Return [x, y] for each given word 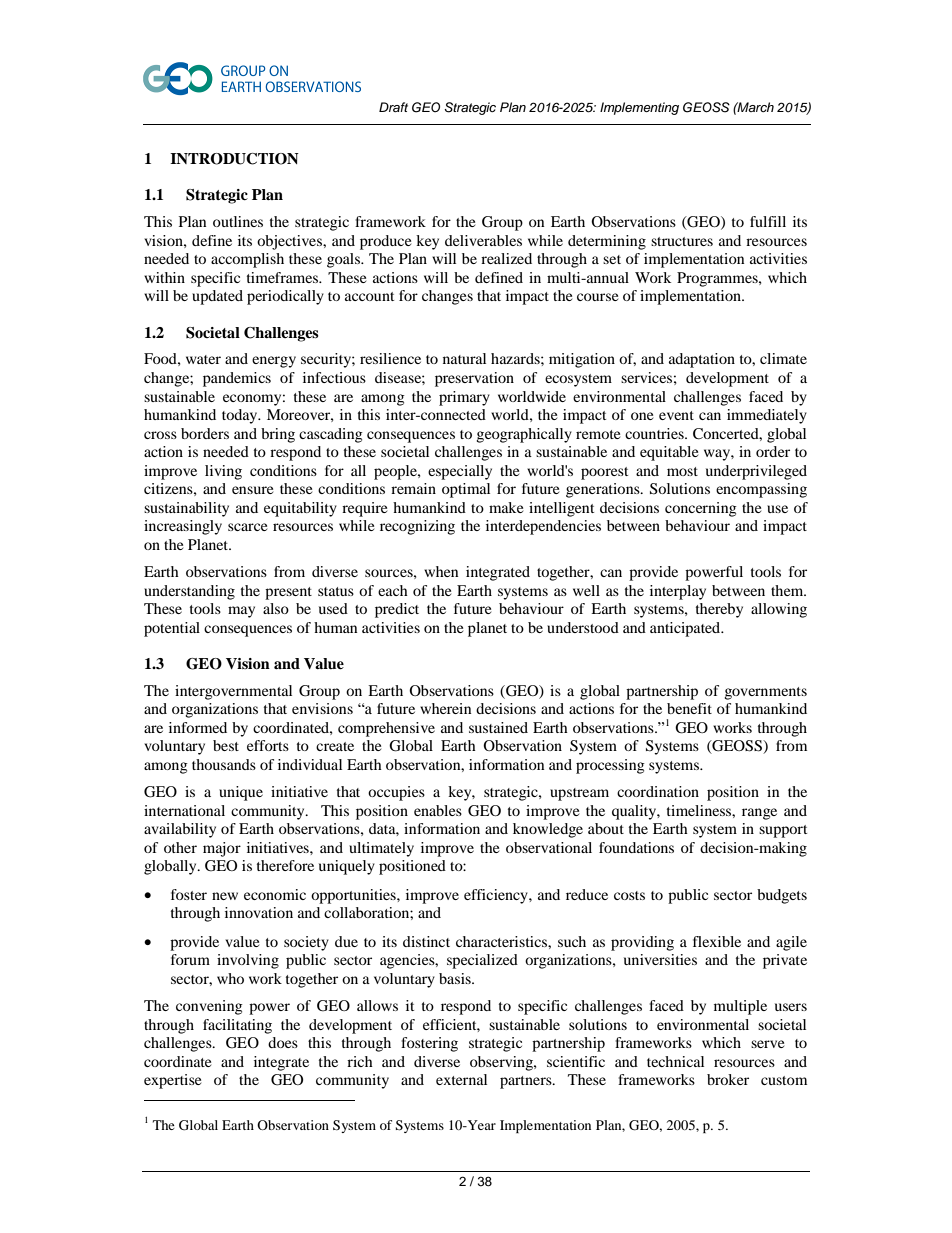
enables [438, 810]
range [759, 814]
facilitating [237, 1026]
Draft [393, 107]
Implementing [639, 108]
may [241, 612]
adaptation [702, 360]
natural [464, 358]
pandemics [237, 379]
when [441, 571]
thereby [719, 610]
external [461, 1079]
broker [728, 1079]
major [222, 849]
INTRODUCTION [234, 159]
